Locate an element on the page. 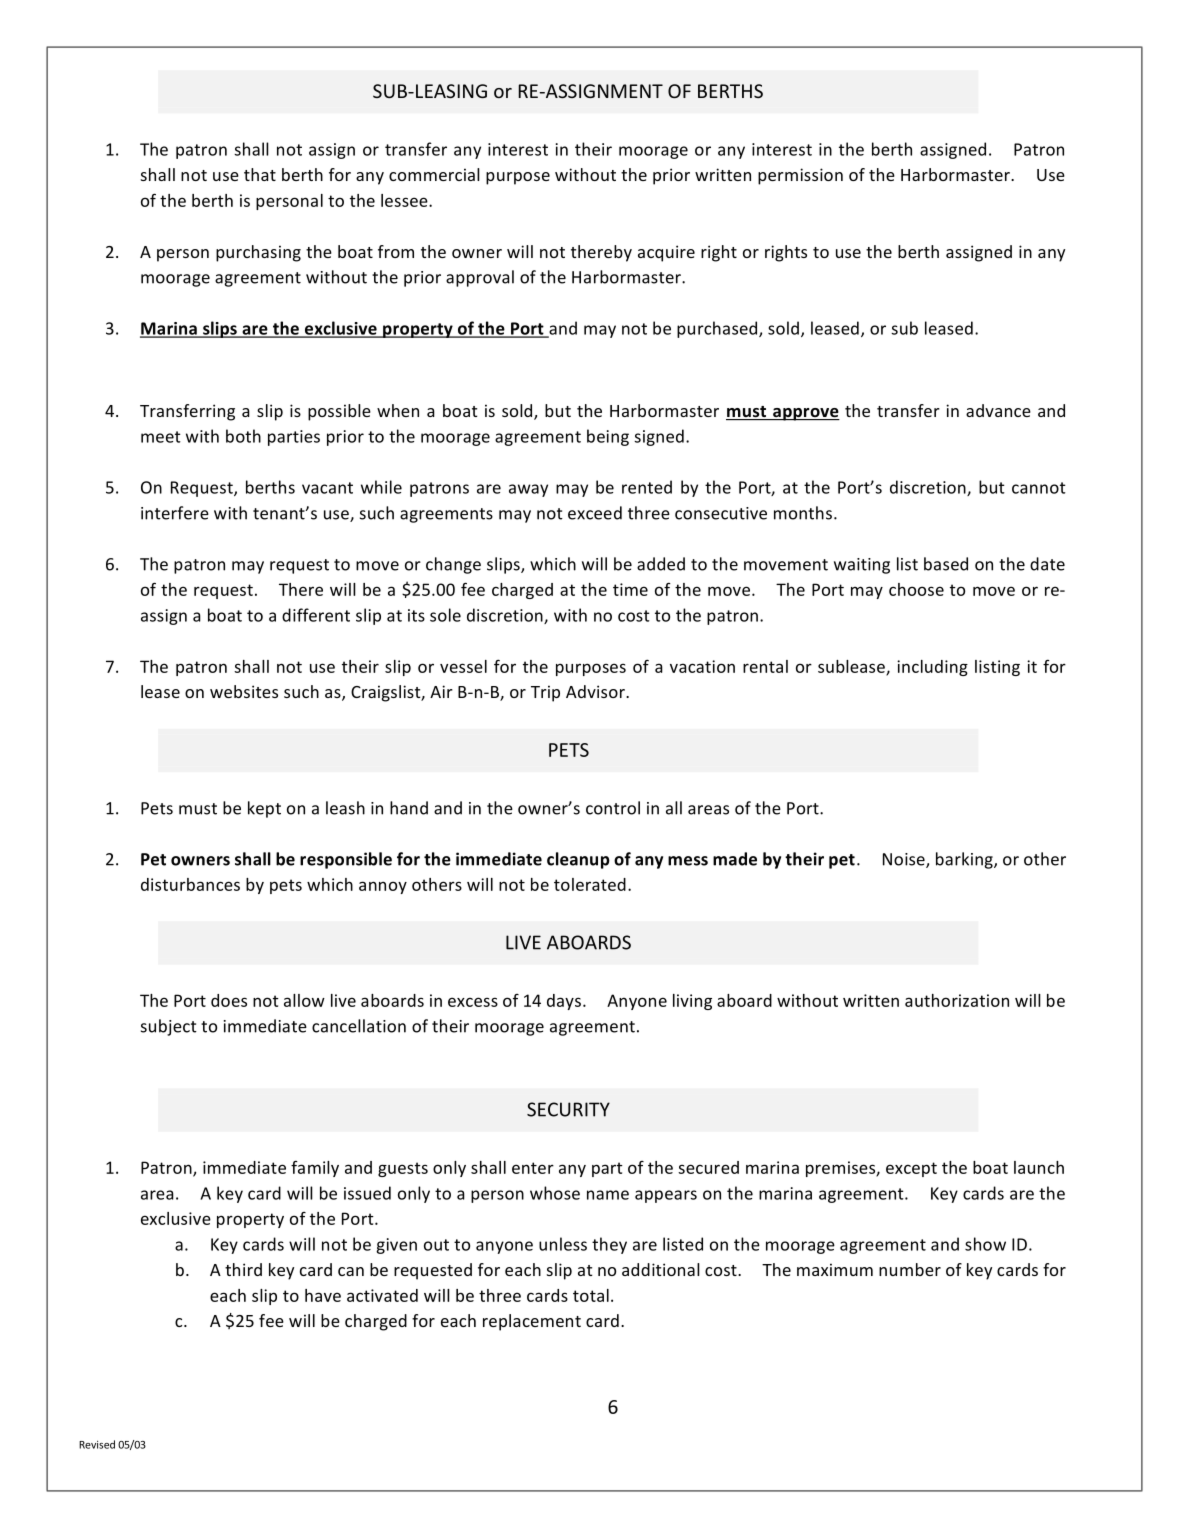 This document has width=1189, height=1538. replacement is located at coordinates (532, 1322).
